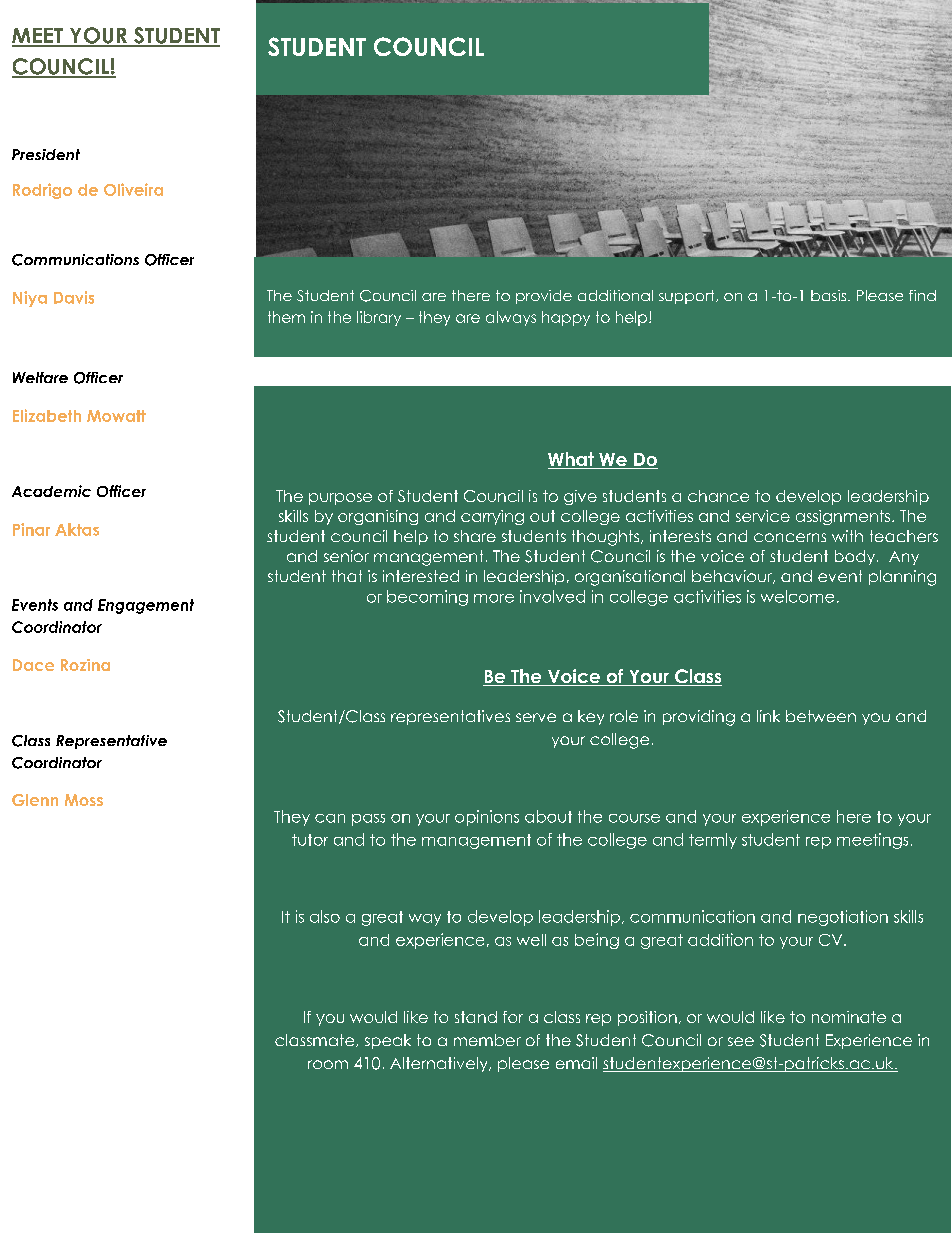 The image size is (952, 1233). What do you see at coordinates (328, 1064) in the screenshot?
I see `room` at bounding box center [328, 1064].
